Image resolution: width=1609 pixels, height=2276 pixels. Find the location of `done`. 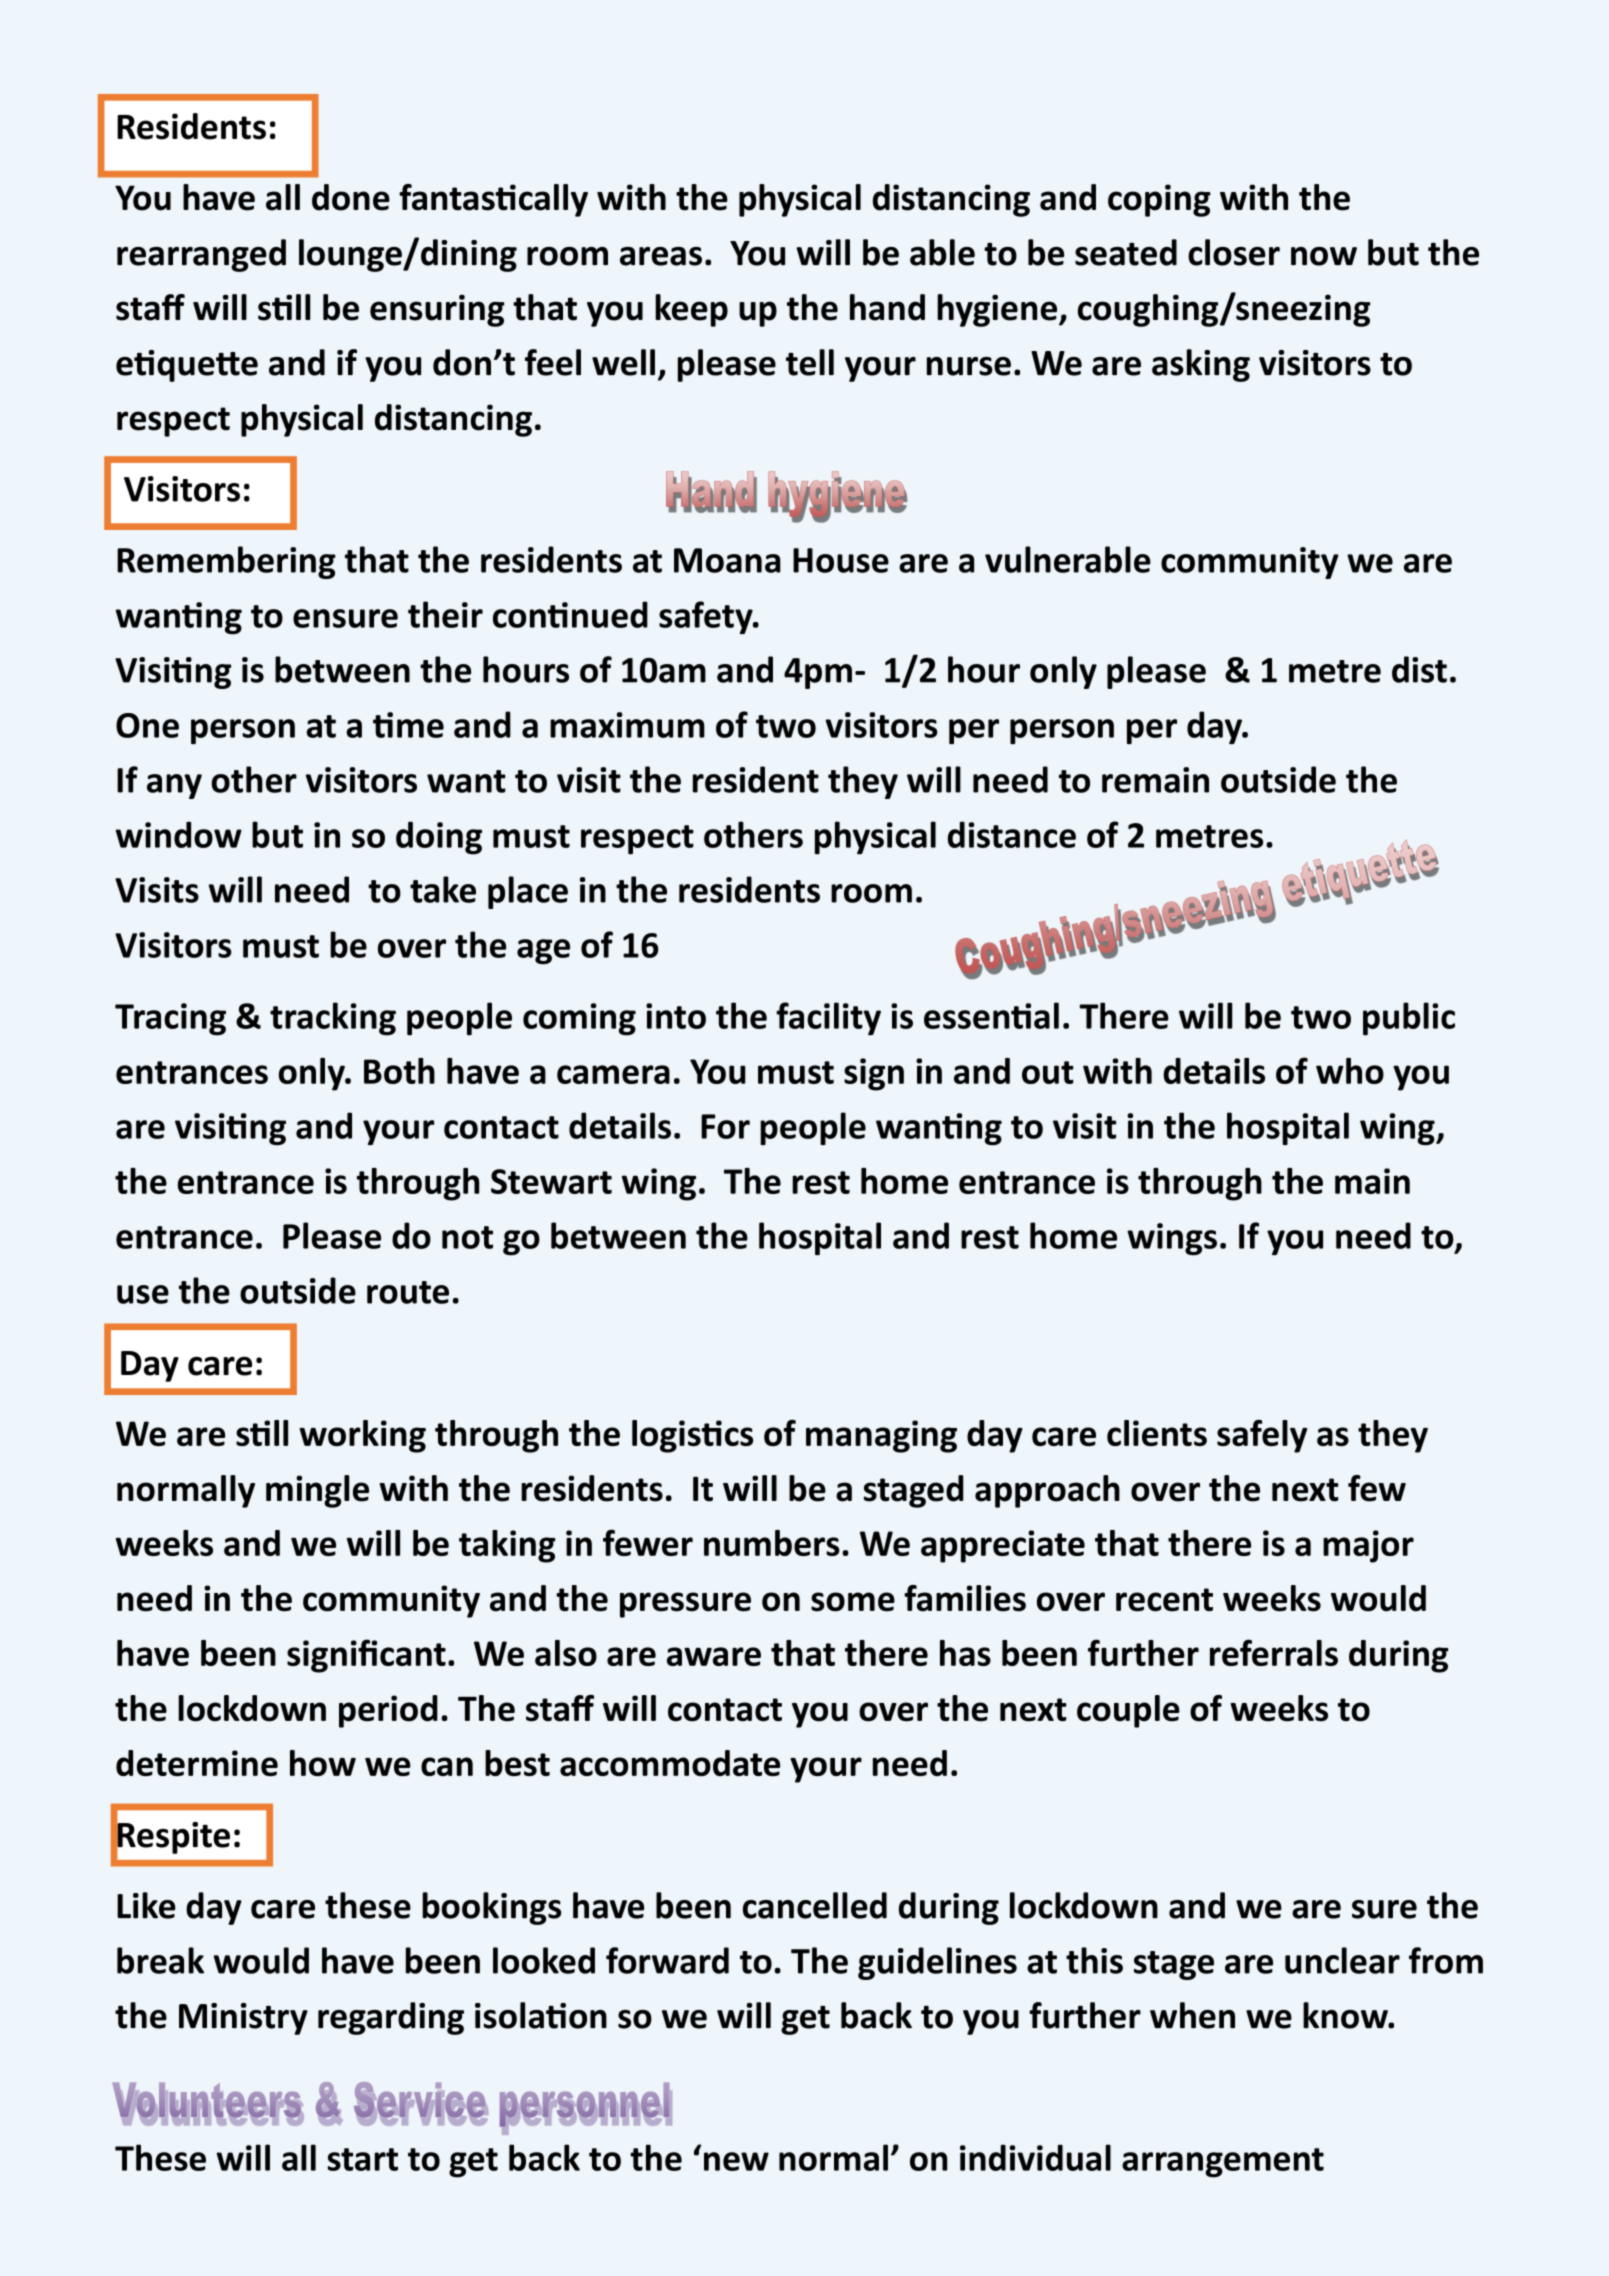

done is located at coordinates (351, 197).
